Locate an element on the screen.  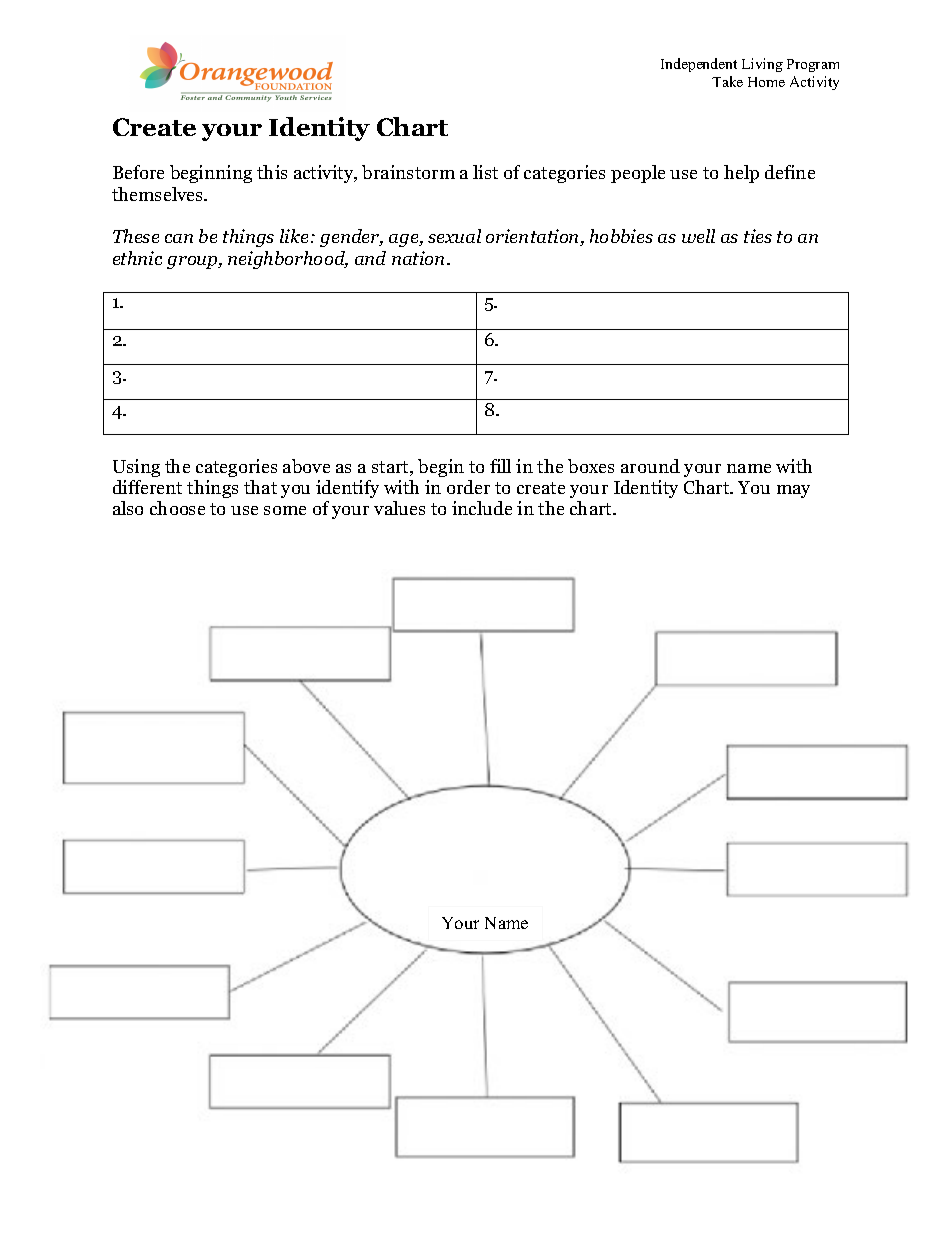
sexual is located at coordinates (454, 236).
